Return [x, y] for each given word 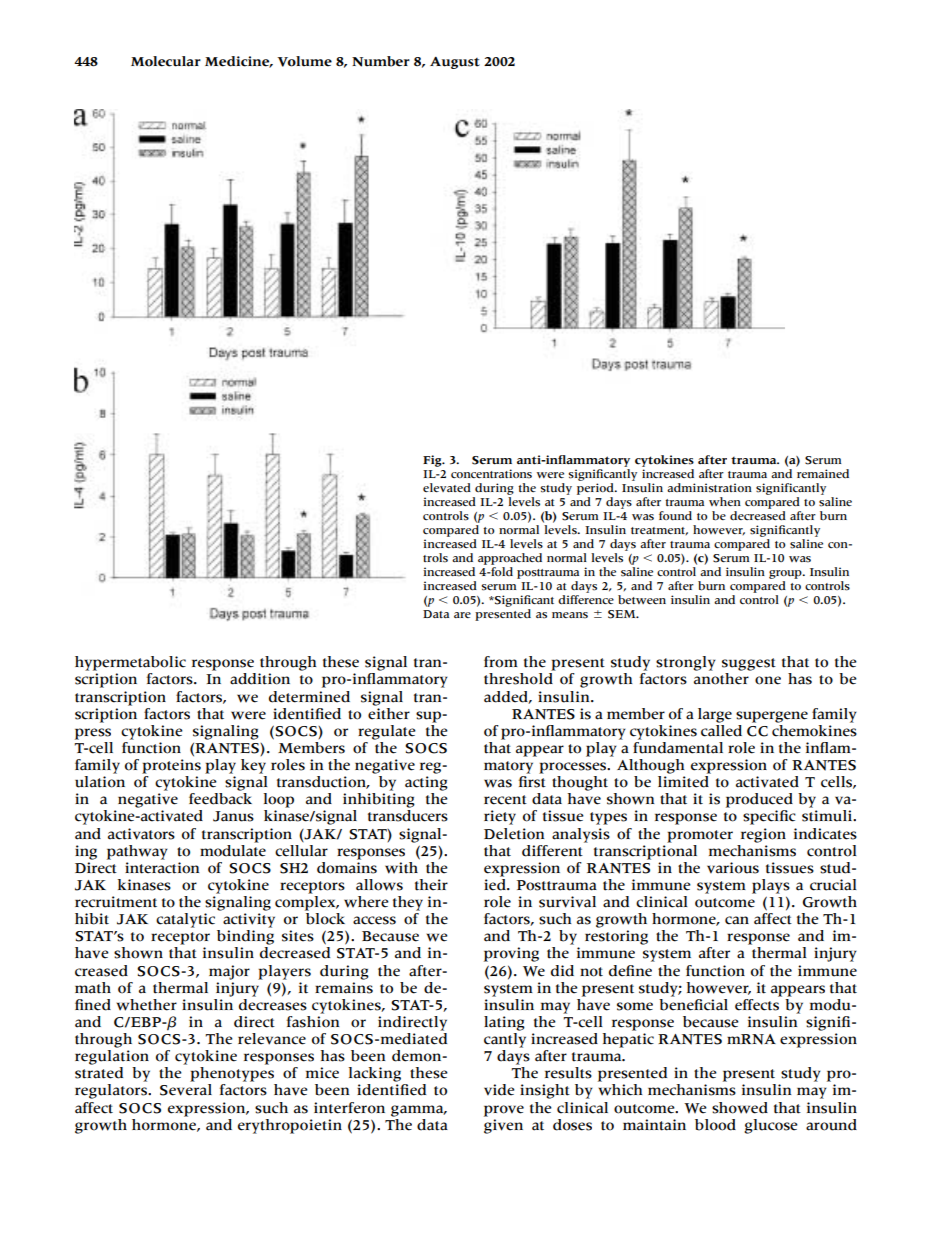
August [455, 63]
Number [381, 61]
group [786, 574]
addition [260, 679]
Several [186, 1090]
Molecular [166, 61]
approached [510, 559]
